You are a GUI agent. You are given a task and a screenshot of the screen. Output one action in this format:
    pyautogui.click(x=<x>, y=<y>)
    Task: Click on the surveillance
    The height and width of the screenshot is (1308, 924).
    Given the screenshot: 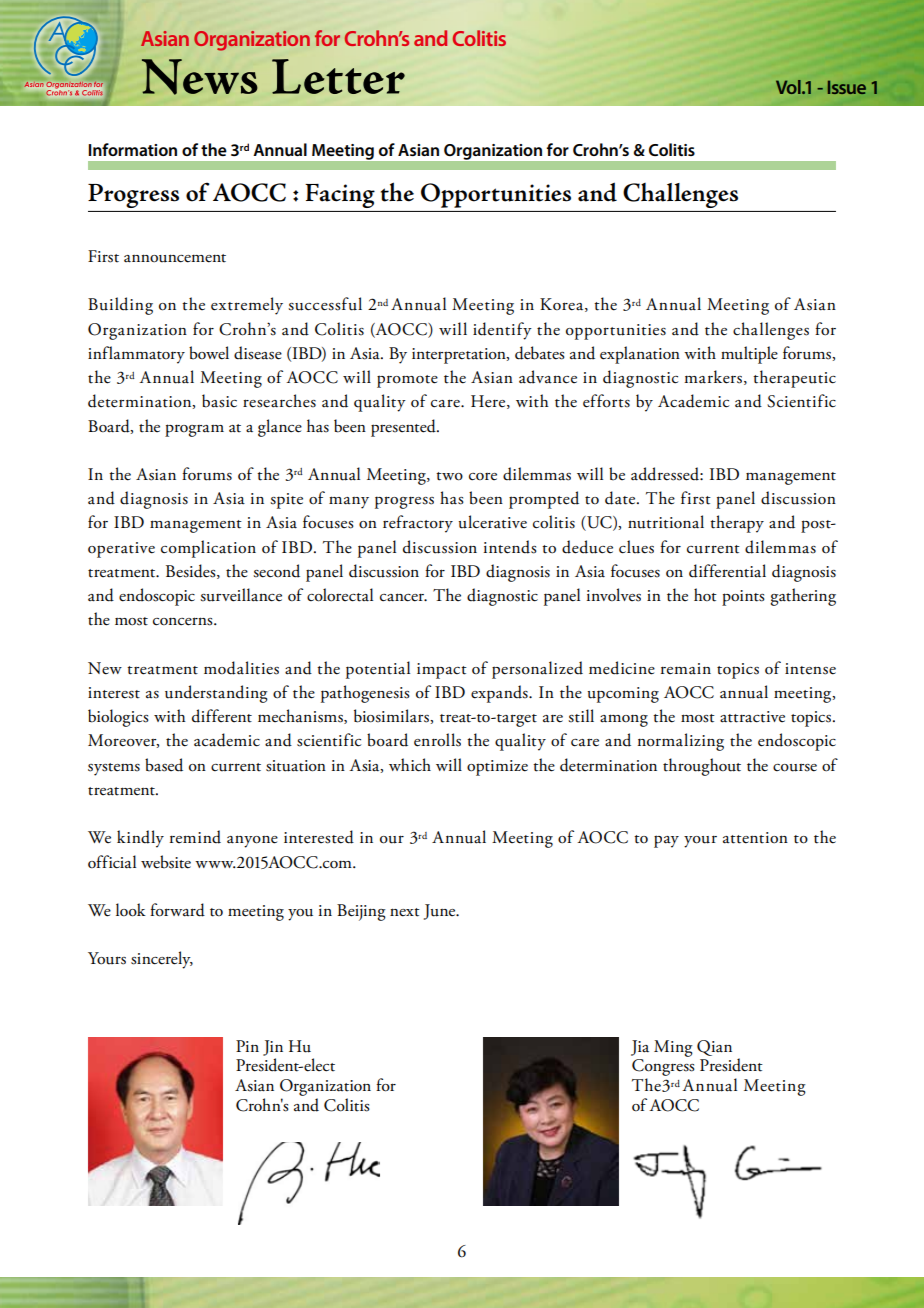 What is the action you would take?
    pyautogui.click(x=241, y=595)
